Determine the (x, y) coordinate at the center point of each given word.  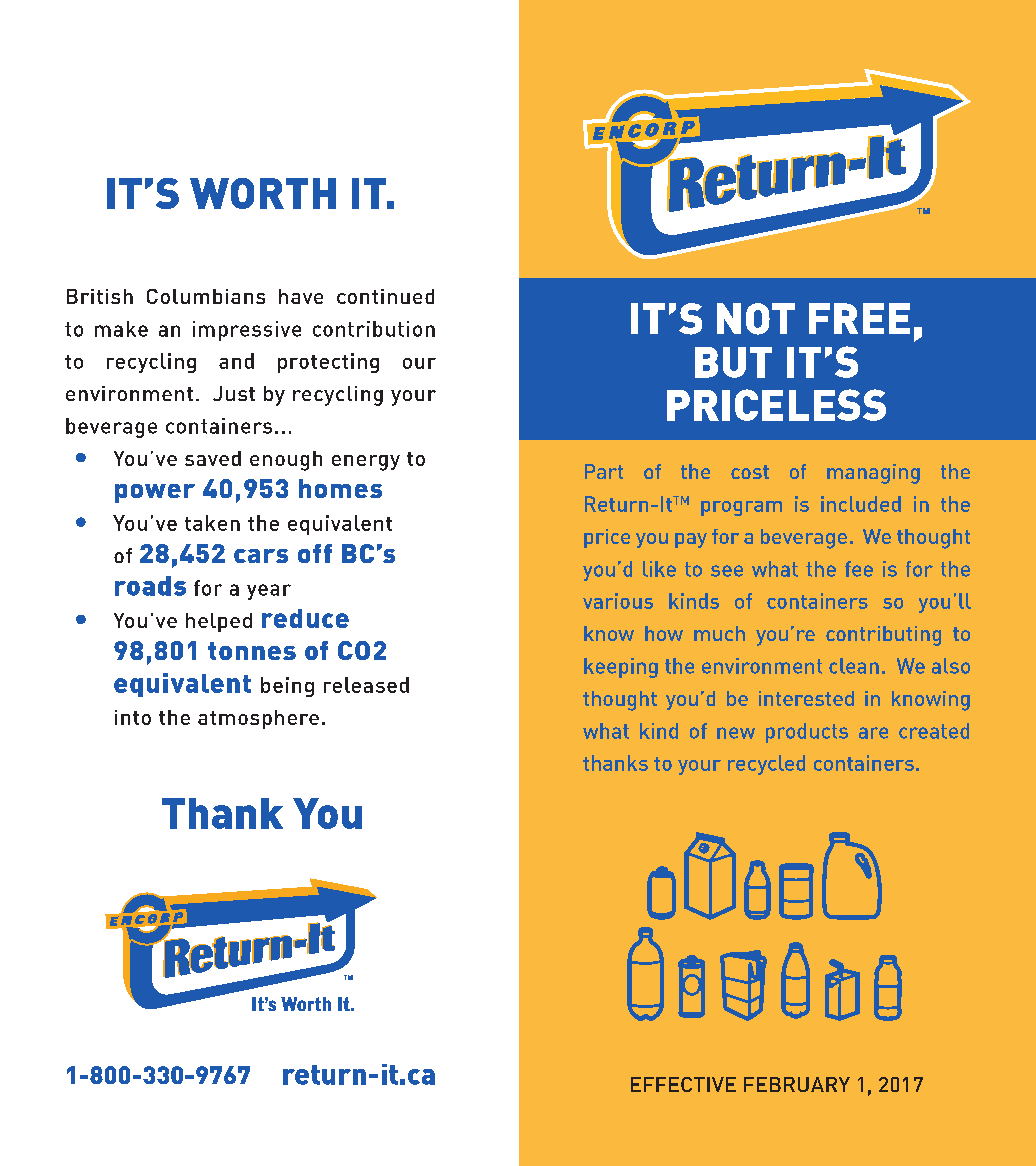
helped (219, 622)
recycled (766, 765)
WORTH (263, 193)
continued (385, 296)
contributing (883, 636)
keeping (621, 668)
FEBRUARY (797, 1084)
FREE (859, 318)
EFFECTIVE (683, 1084)
